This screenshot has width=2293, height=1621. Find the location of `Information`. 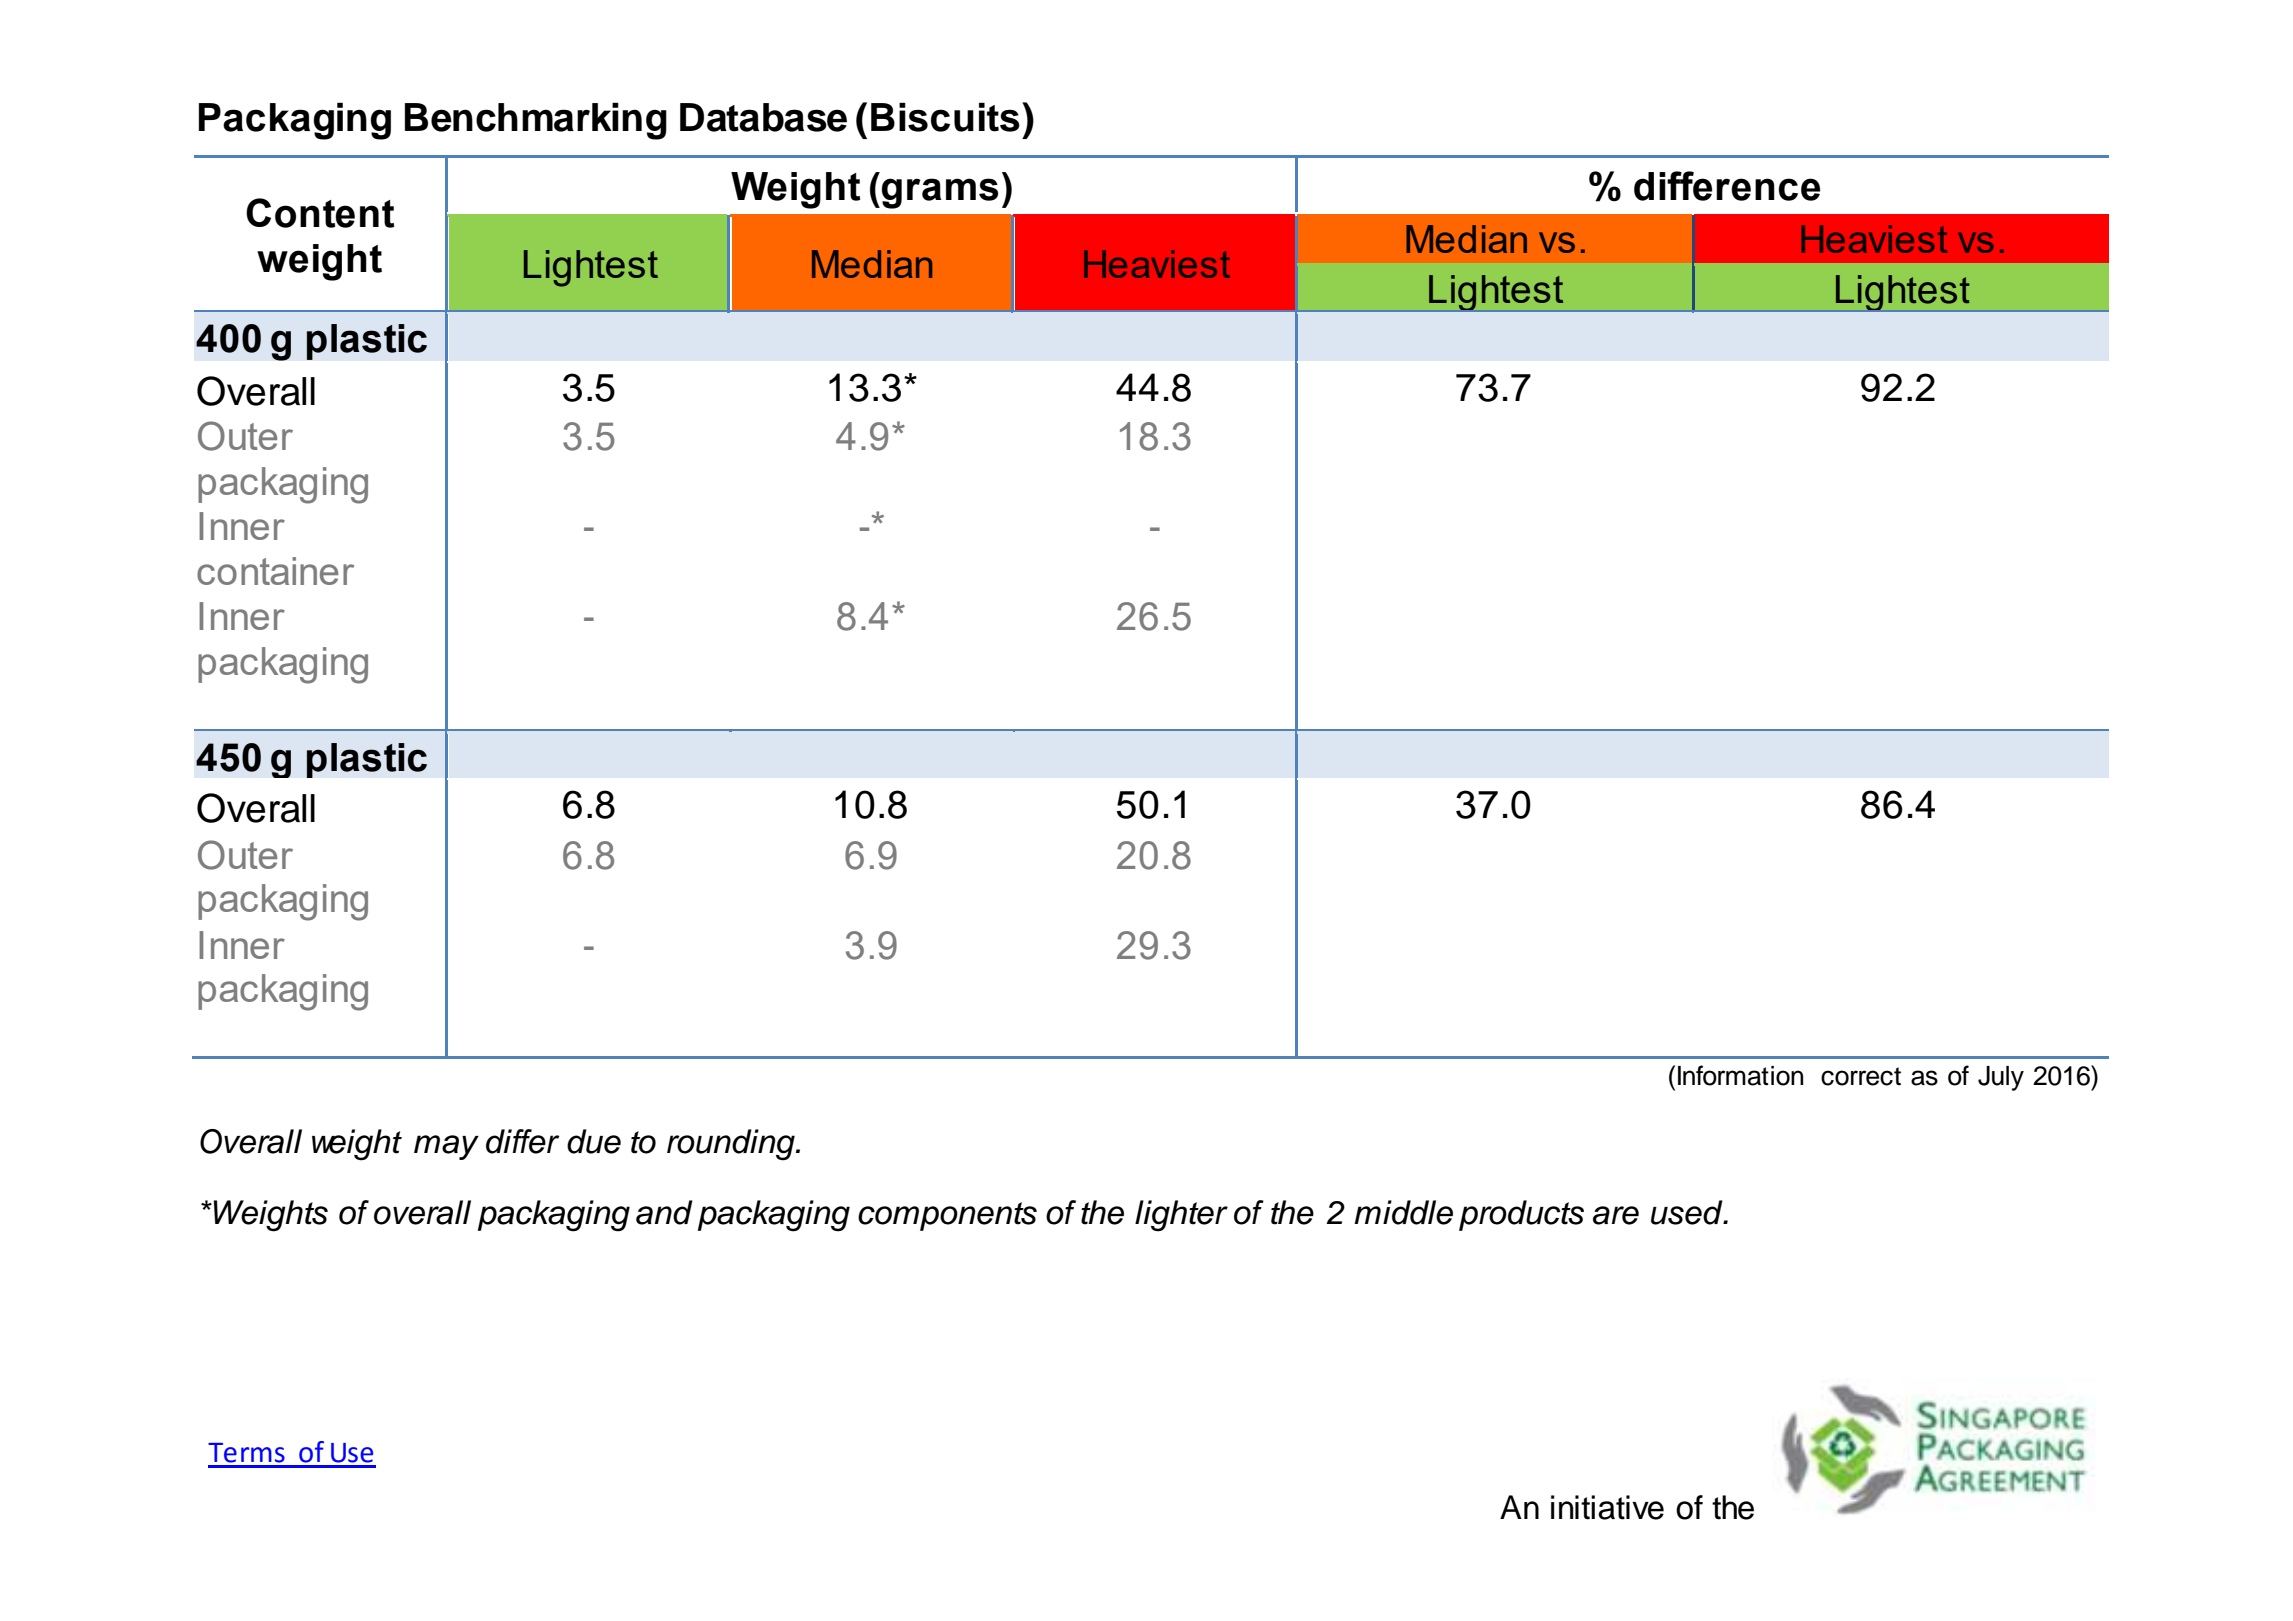

Information is located at coordinates (1740, 1075).
